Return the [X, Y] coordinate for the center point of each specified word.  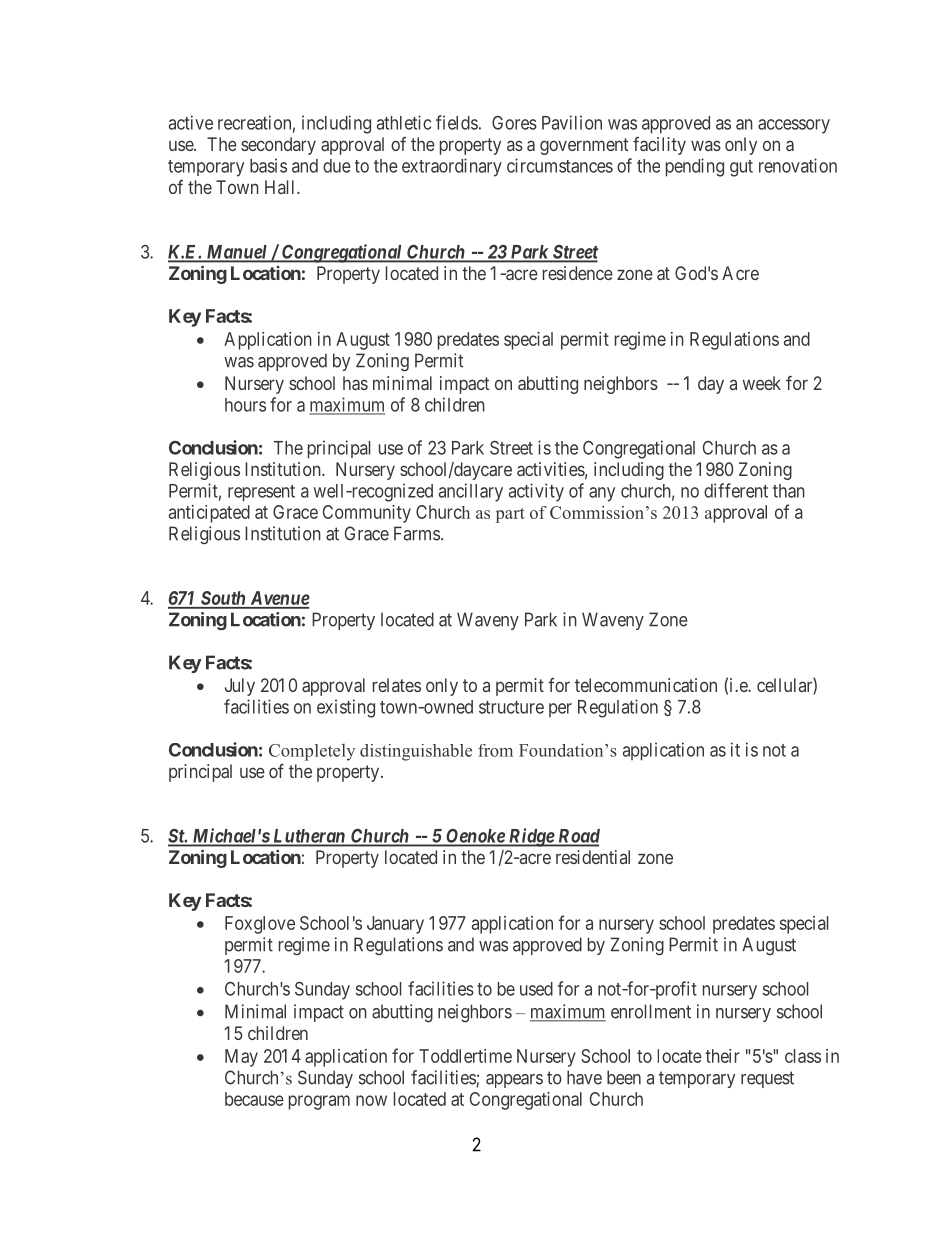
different [736, 490]
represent [261, 493]
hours [245, 405]
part [510, 515]
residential [593, 857]
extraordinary [452, 167]
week [761, 383]
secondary [278, 146]
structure [511, 707]
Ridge [531, 837]
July [240, 687]
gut [741, 168]
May [241, 1058]
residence [578, 273]
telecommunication [646, 685]
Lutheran [309, 837]
